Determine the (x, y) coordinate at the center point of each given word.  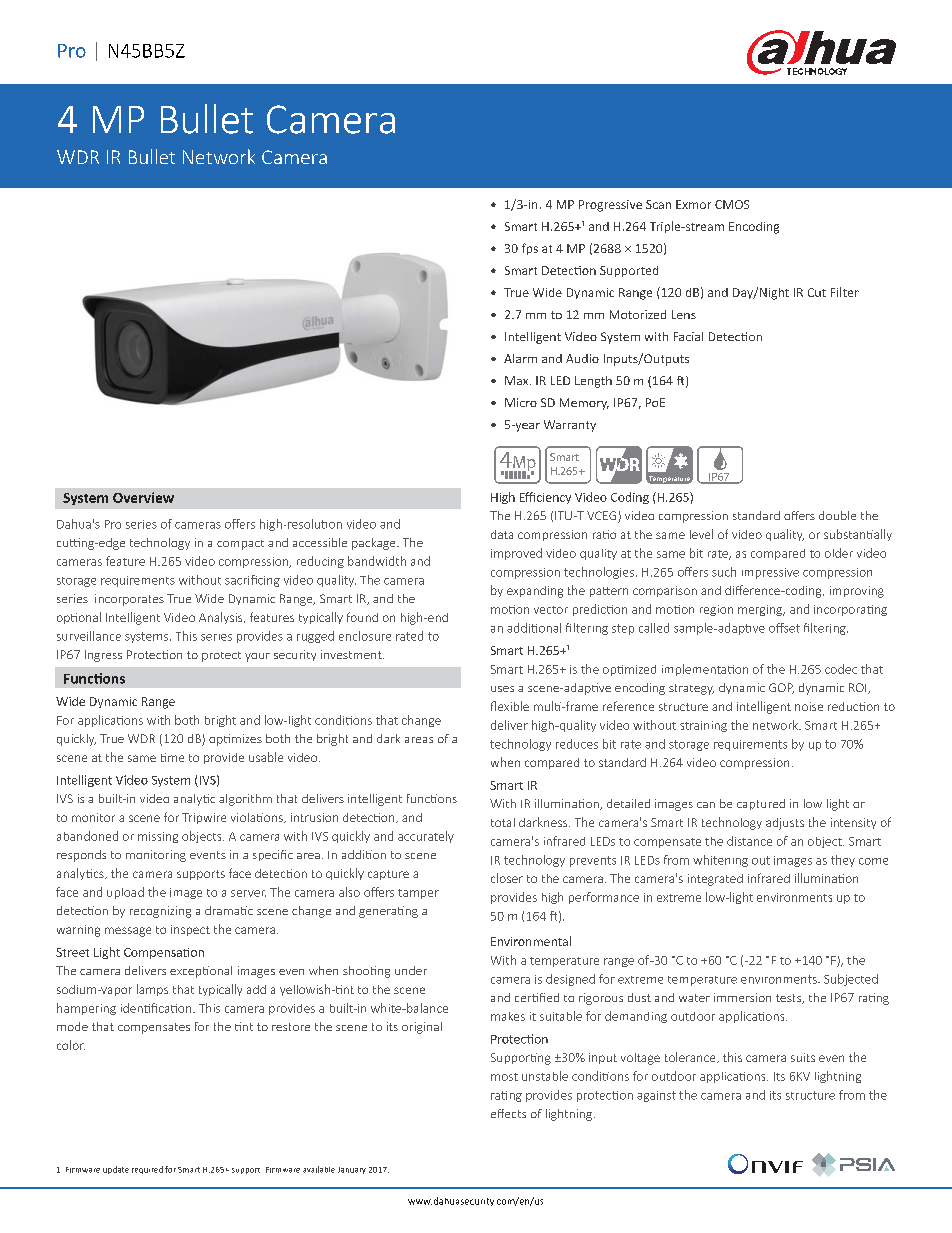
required (147, 1170)
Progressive (610, 206)
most (504, 1077)
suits (803, 1057)
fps (530, 249)
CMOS (732, 204)
